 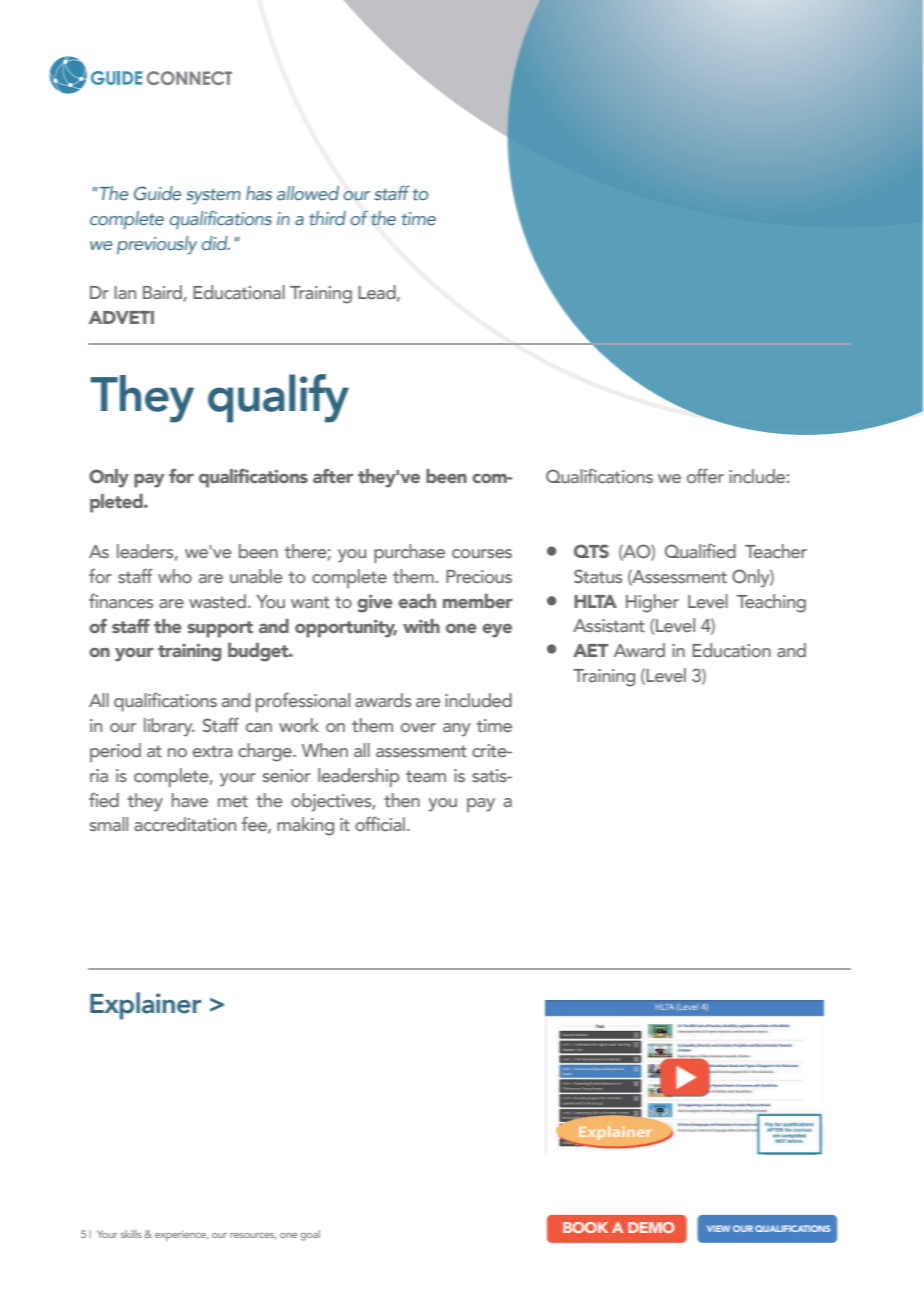 What do you see at coordinates (327, 218) in the document?
I see `third` at bounding box center [327, 218].
